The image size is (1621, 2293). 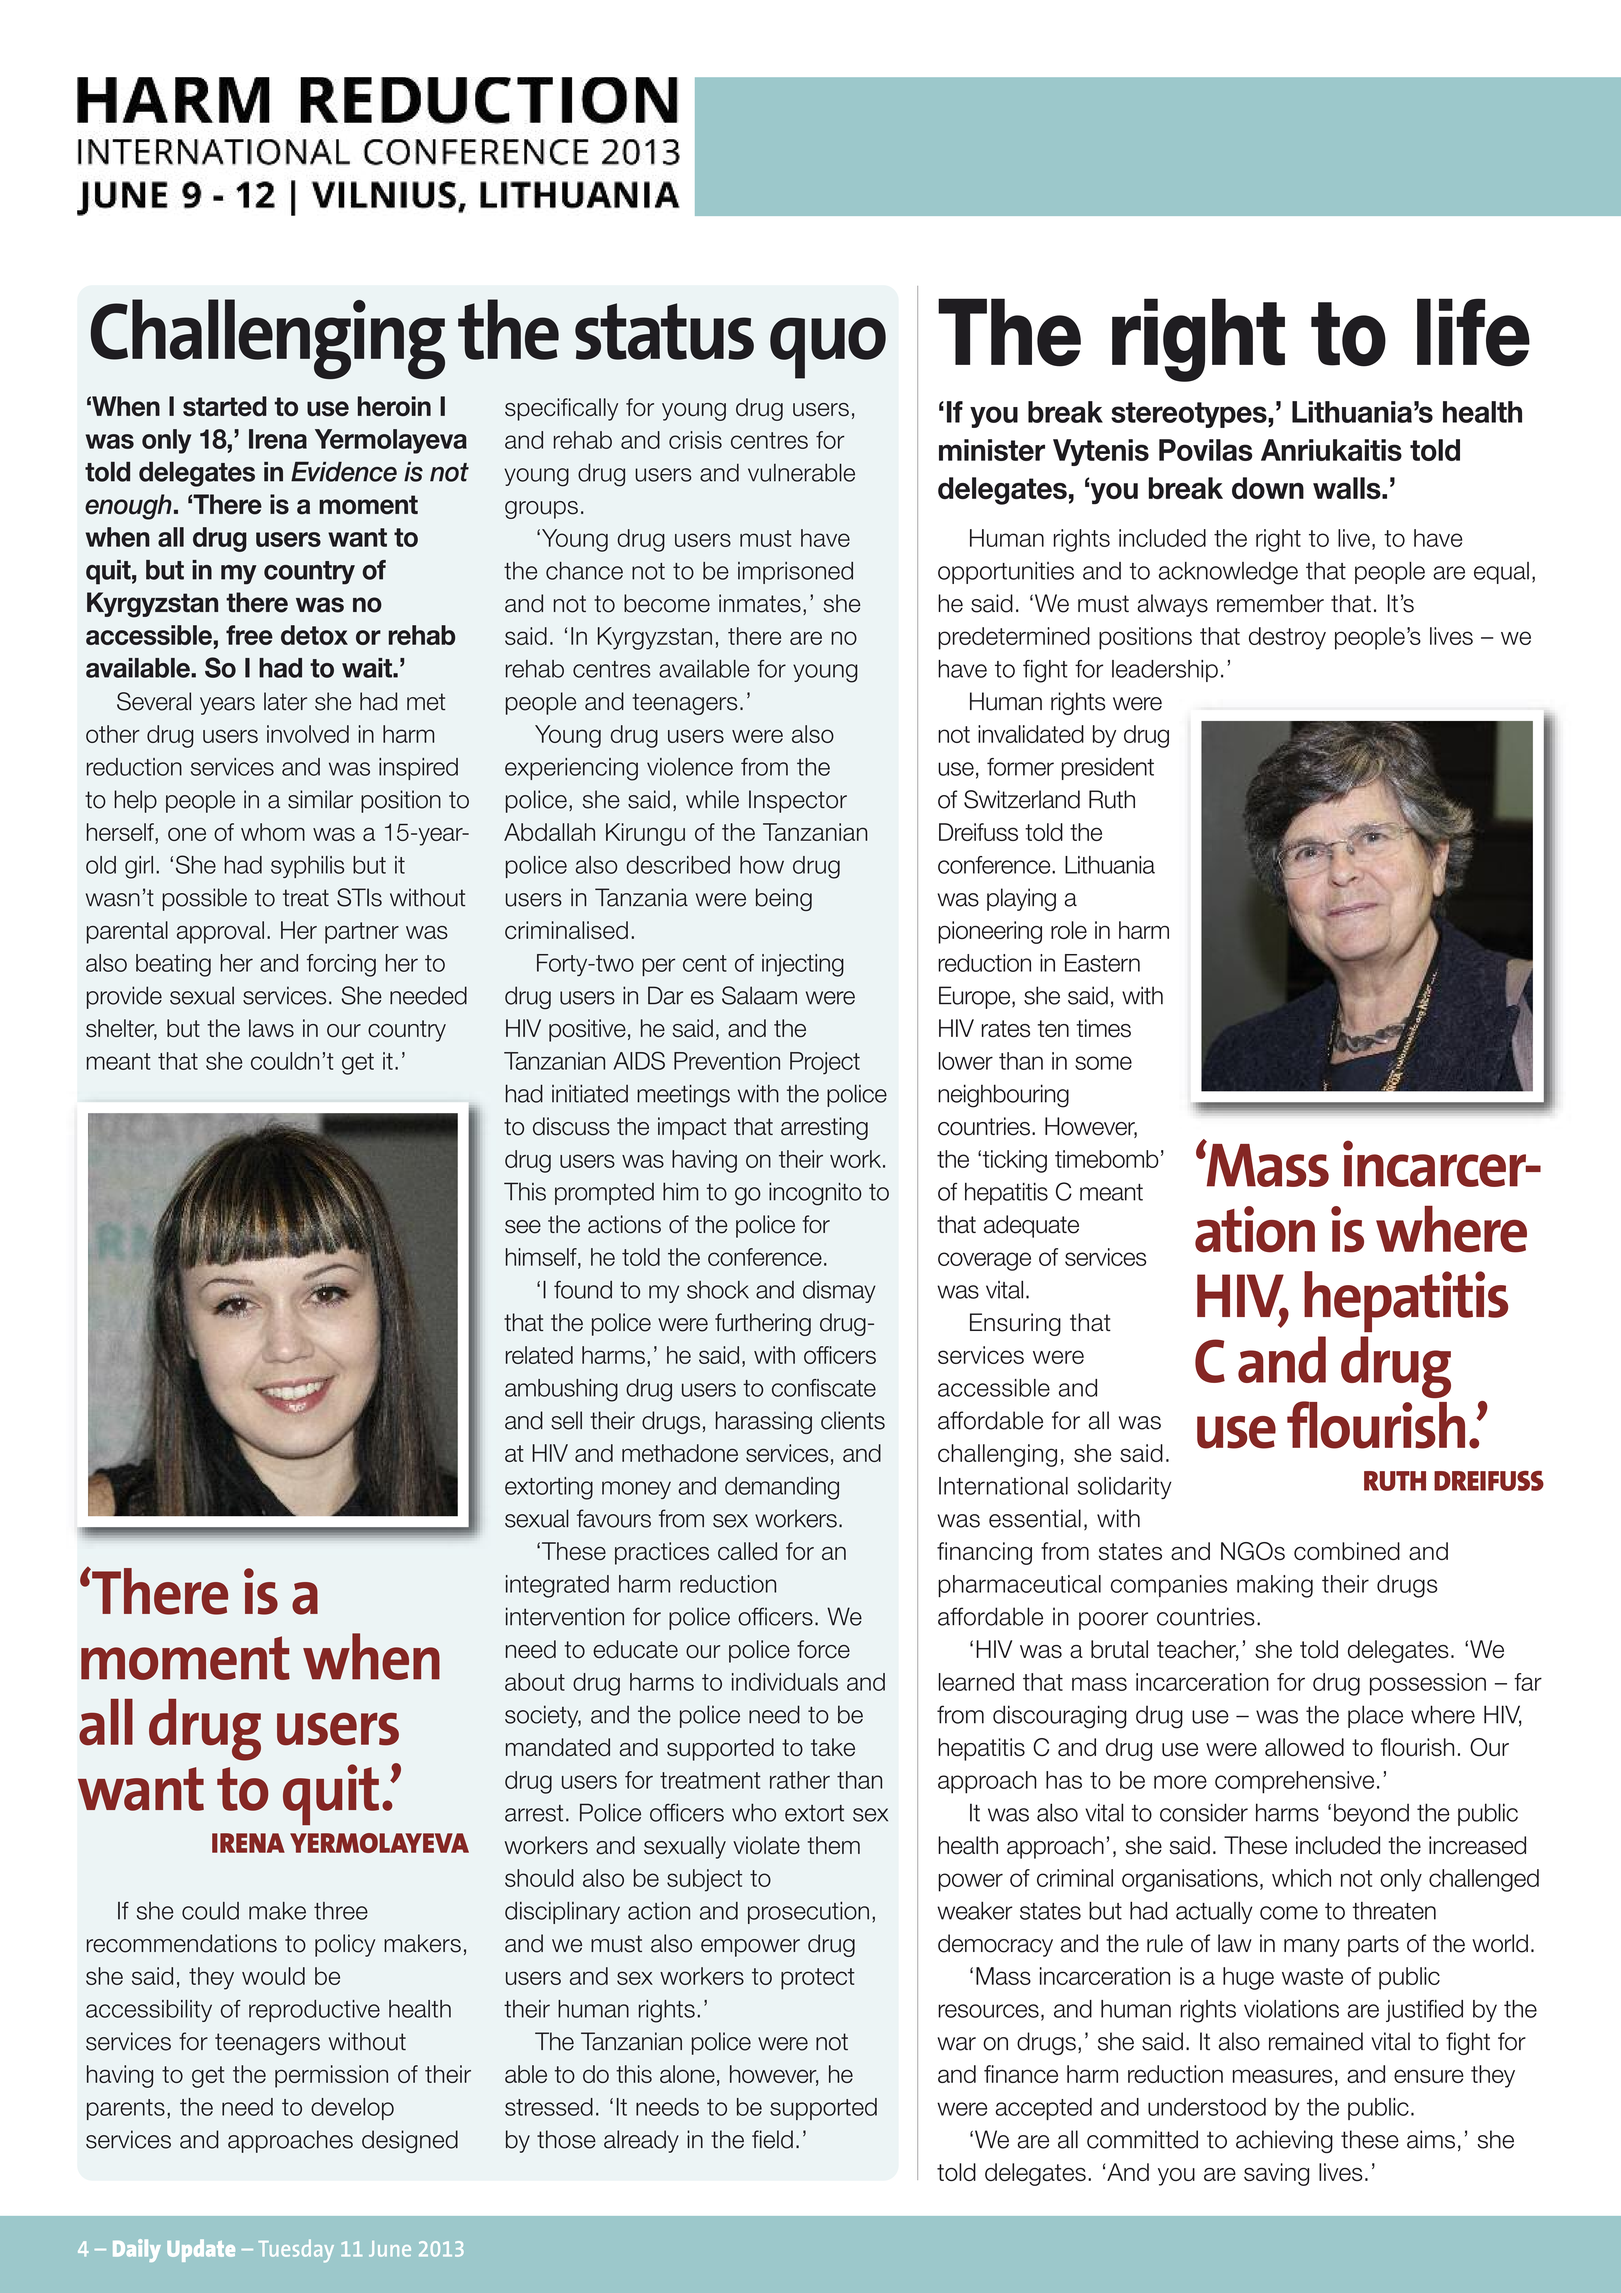 I want to click on quo, so click(x=828, y=348).
